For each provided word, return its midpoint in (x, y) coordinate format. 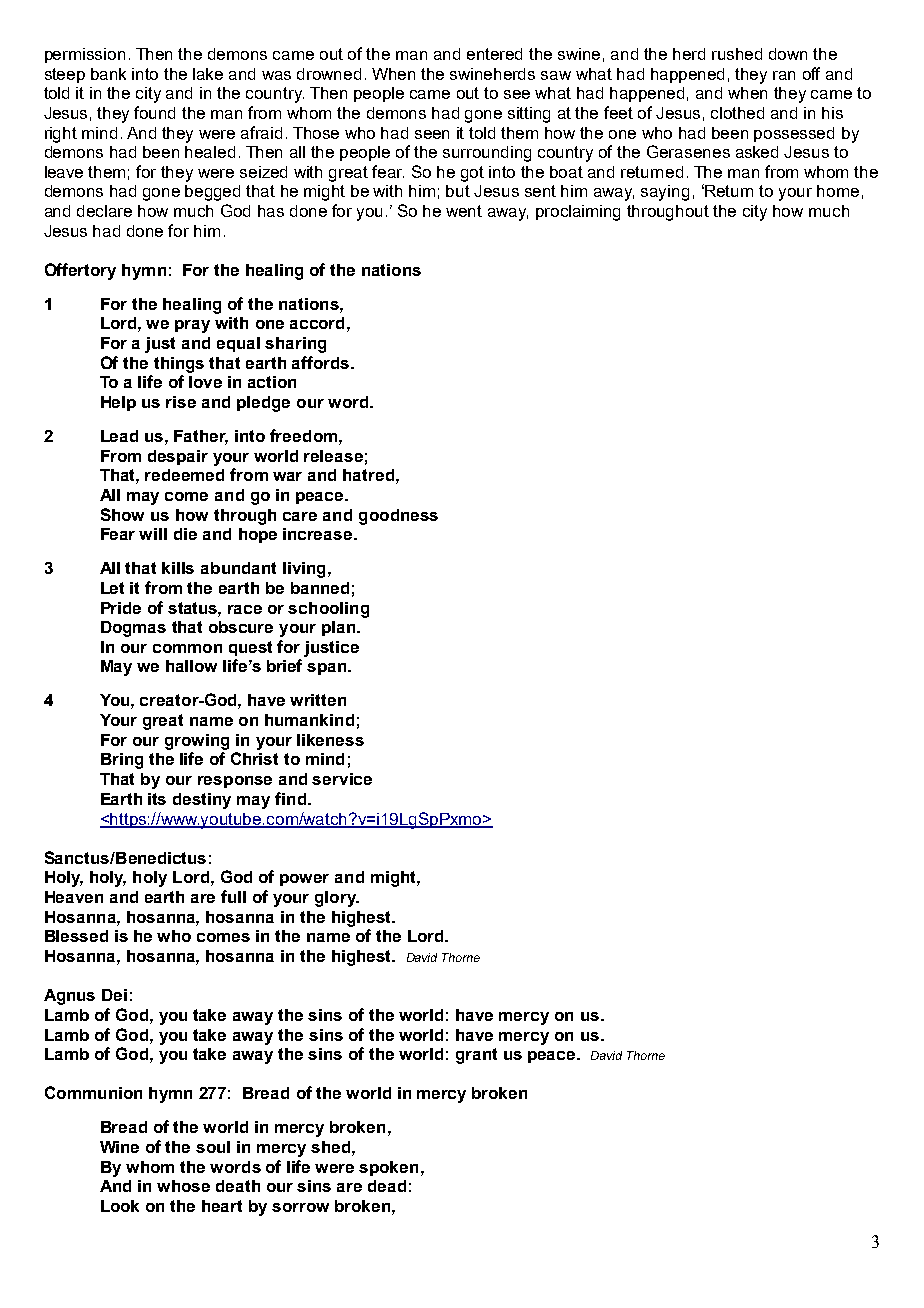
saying (665, 193)
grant (476, 1056)
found (154, 112)
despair (178, 457)
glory (337, 899)
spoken (388, 1168)
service (342, 779)
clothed (737, 113)
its (157, 799)
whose (183, 1186)
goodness (398, 517)
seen (432, 134)
